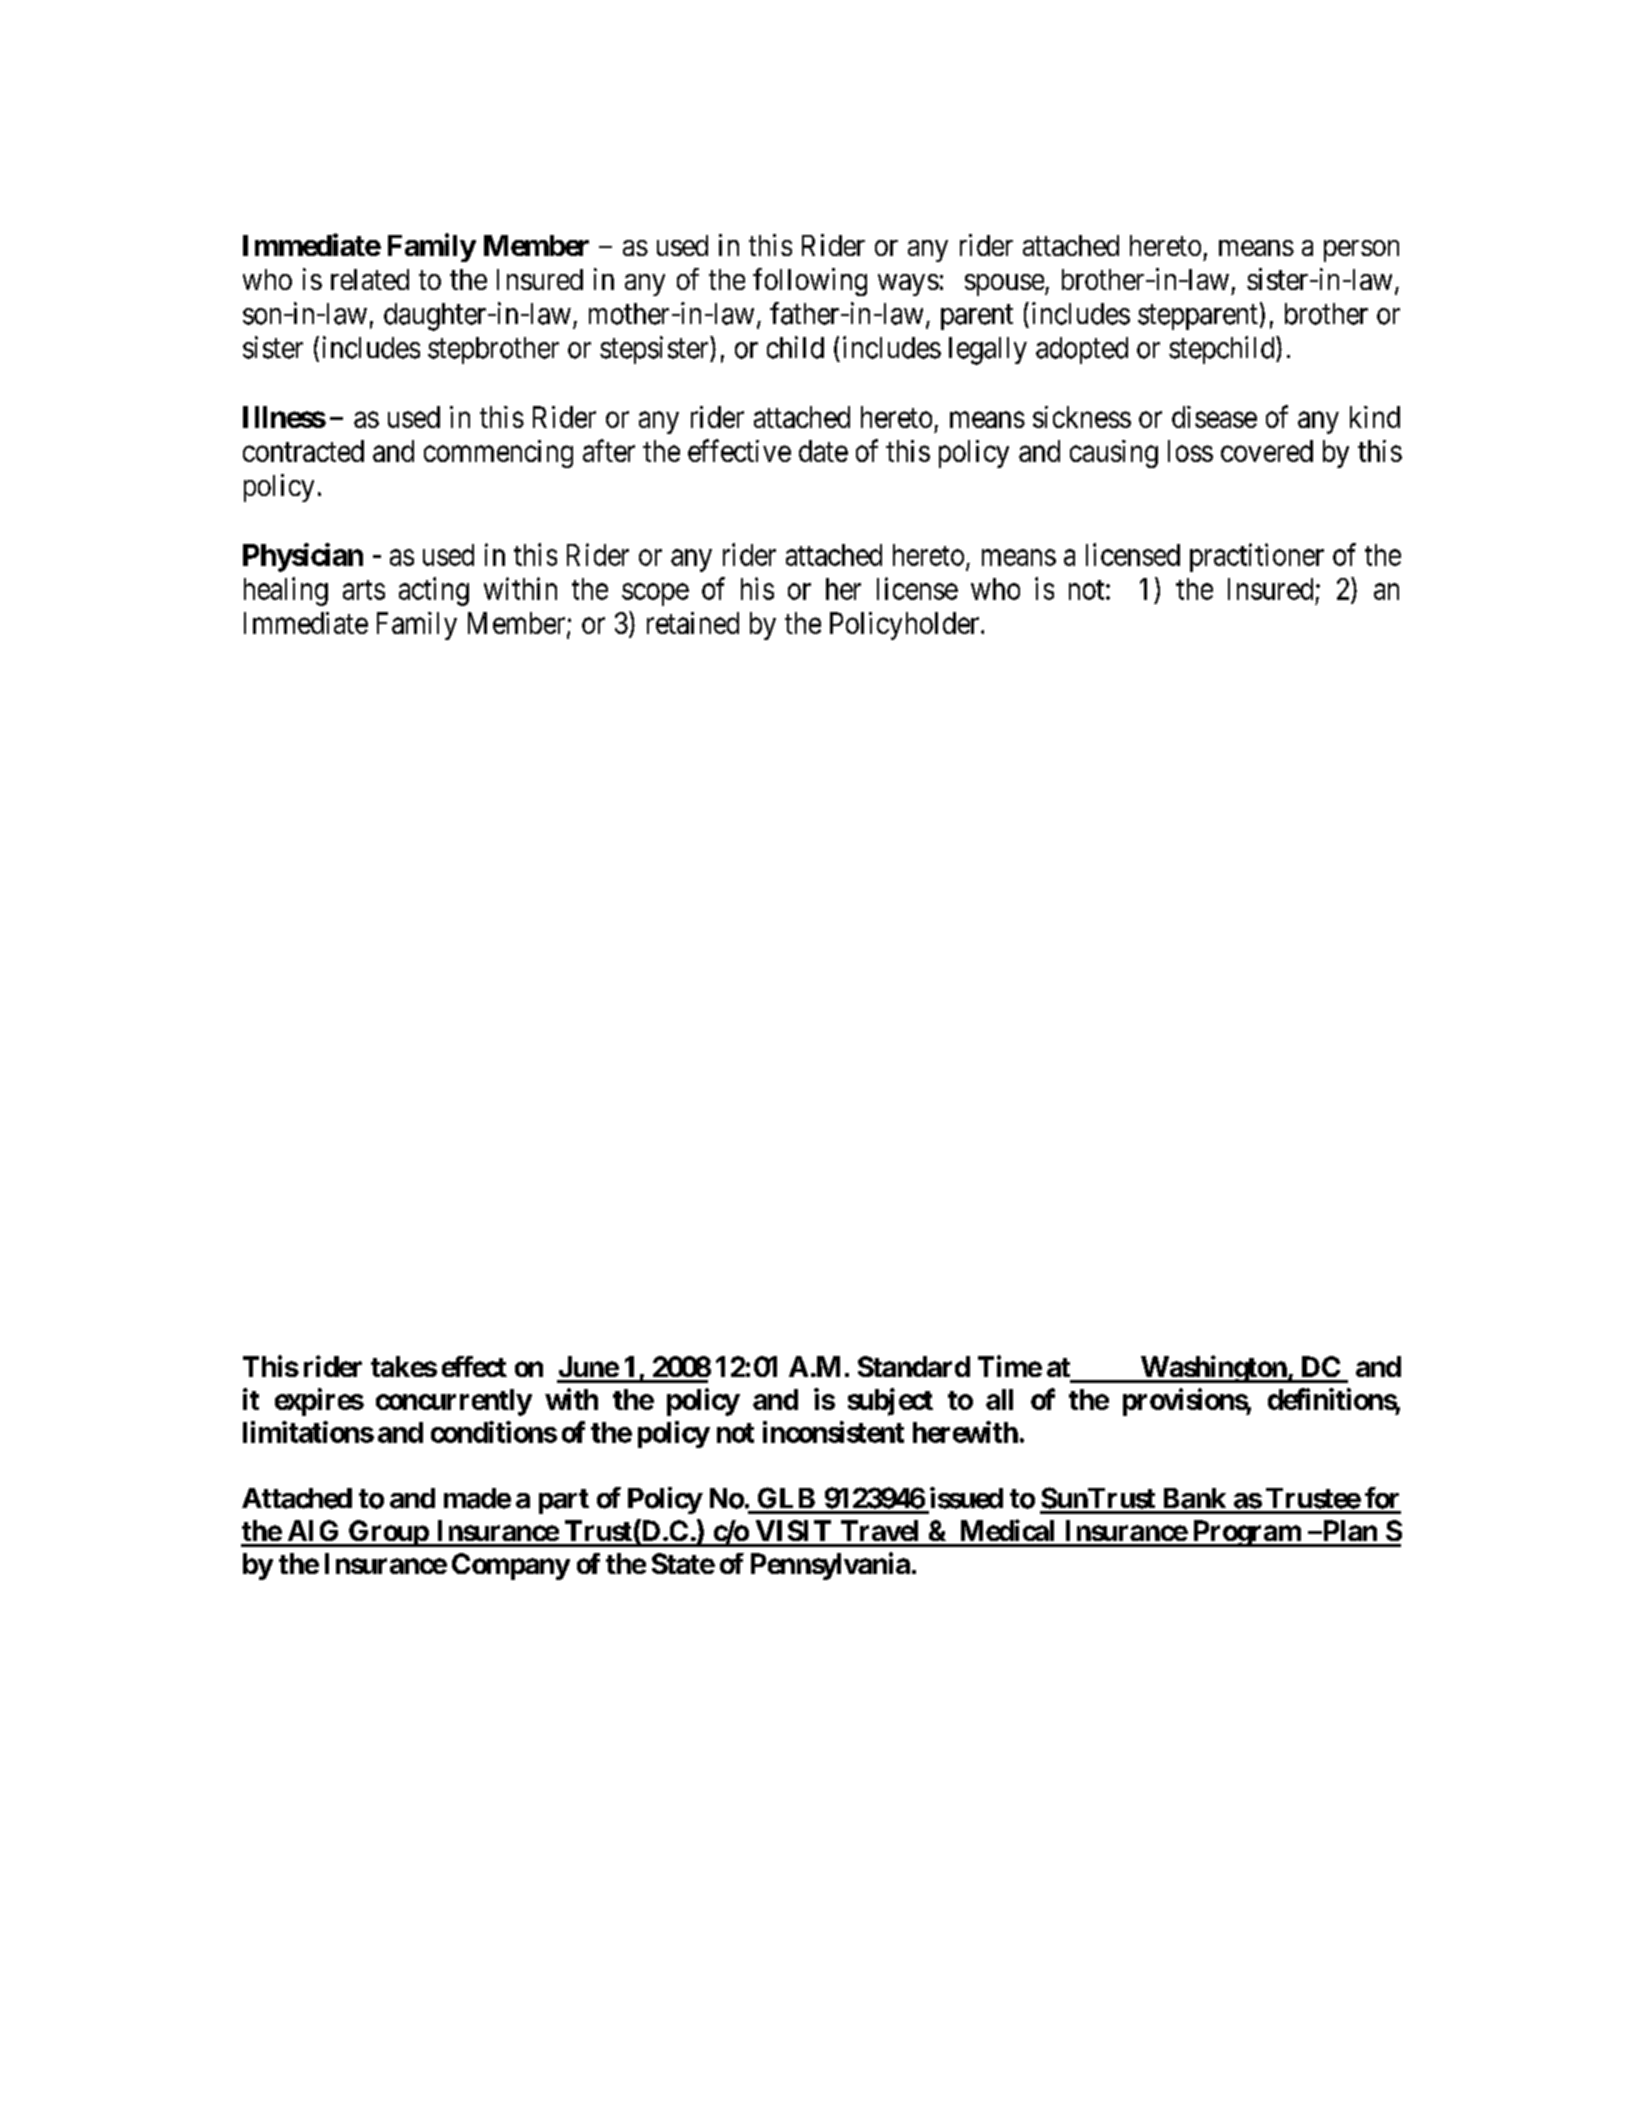  Describe the element at coordinates (1246, 1533) in the image. I see `Program` at that location.
